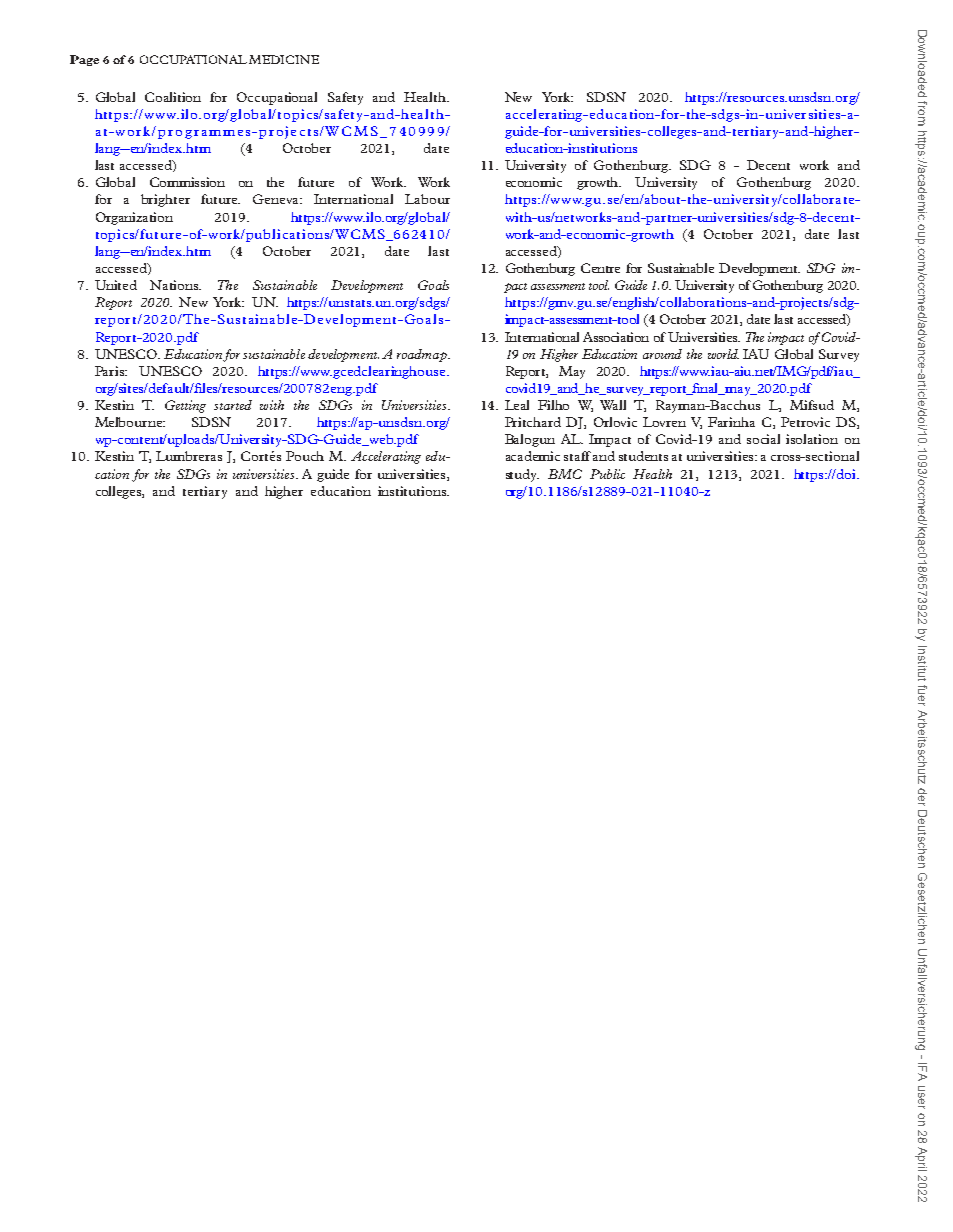  Describe the element at coordinates (187, 182) in the page. I see `Commission` at that location.
